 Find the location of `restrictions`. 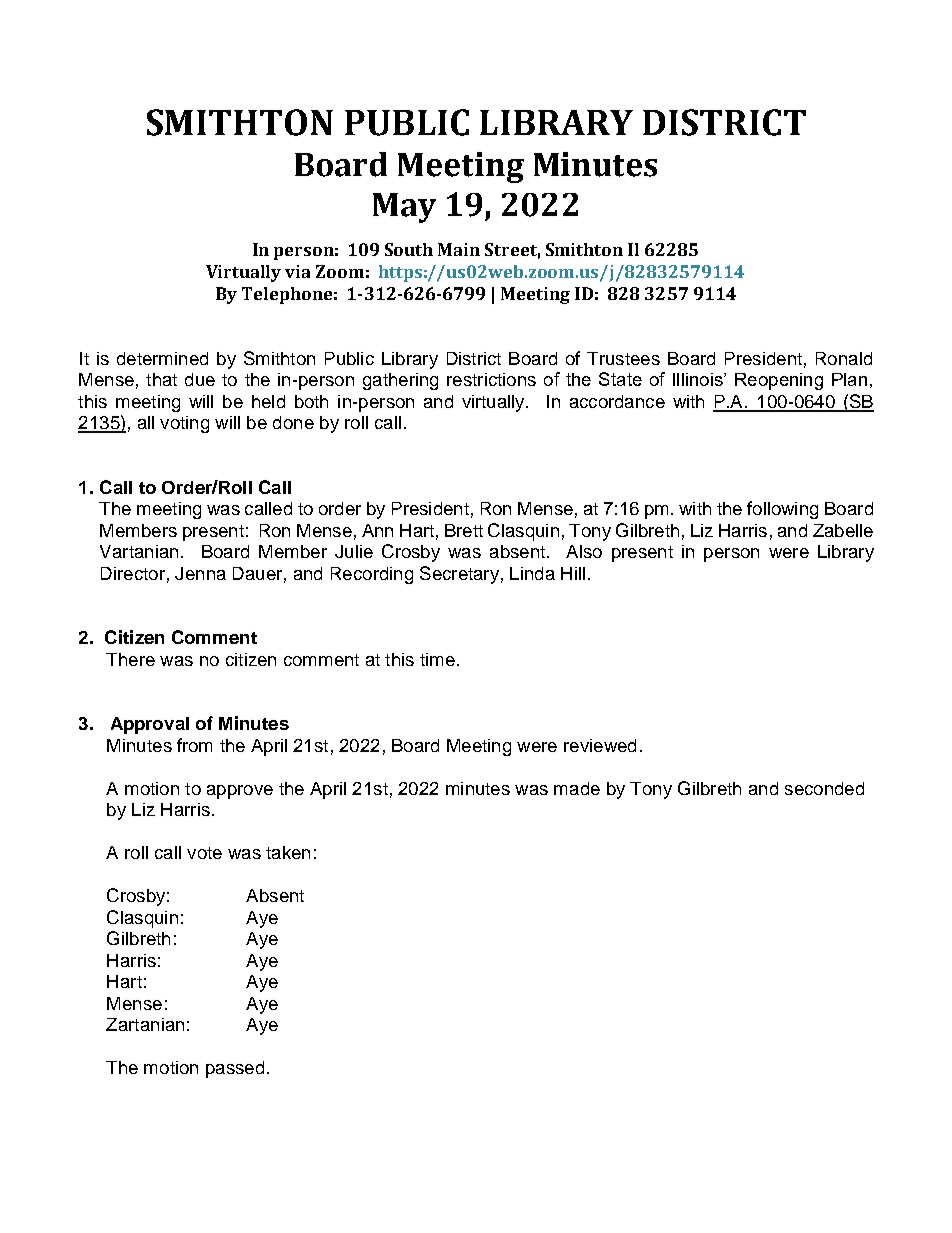

restrictions is located at coordinates (491, 379).
